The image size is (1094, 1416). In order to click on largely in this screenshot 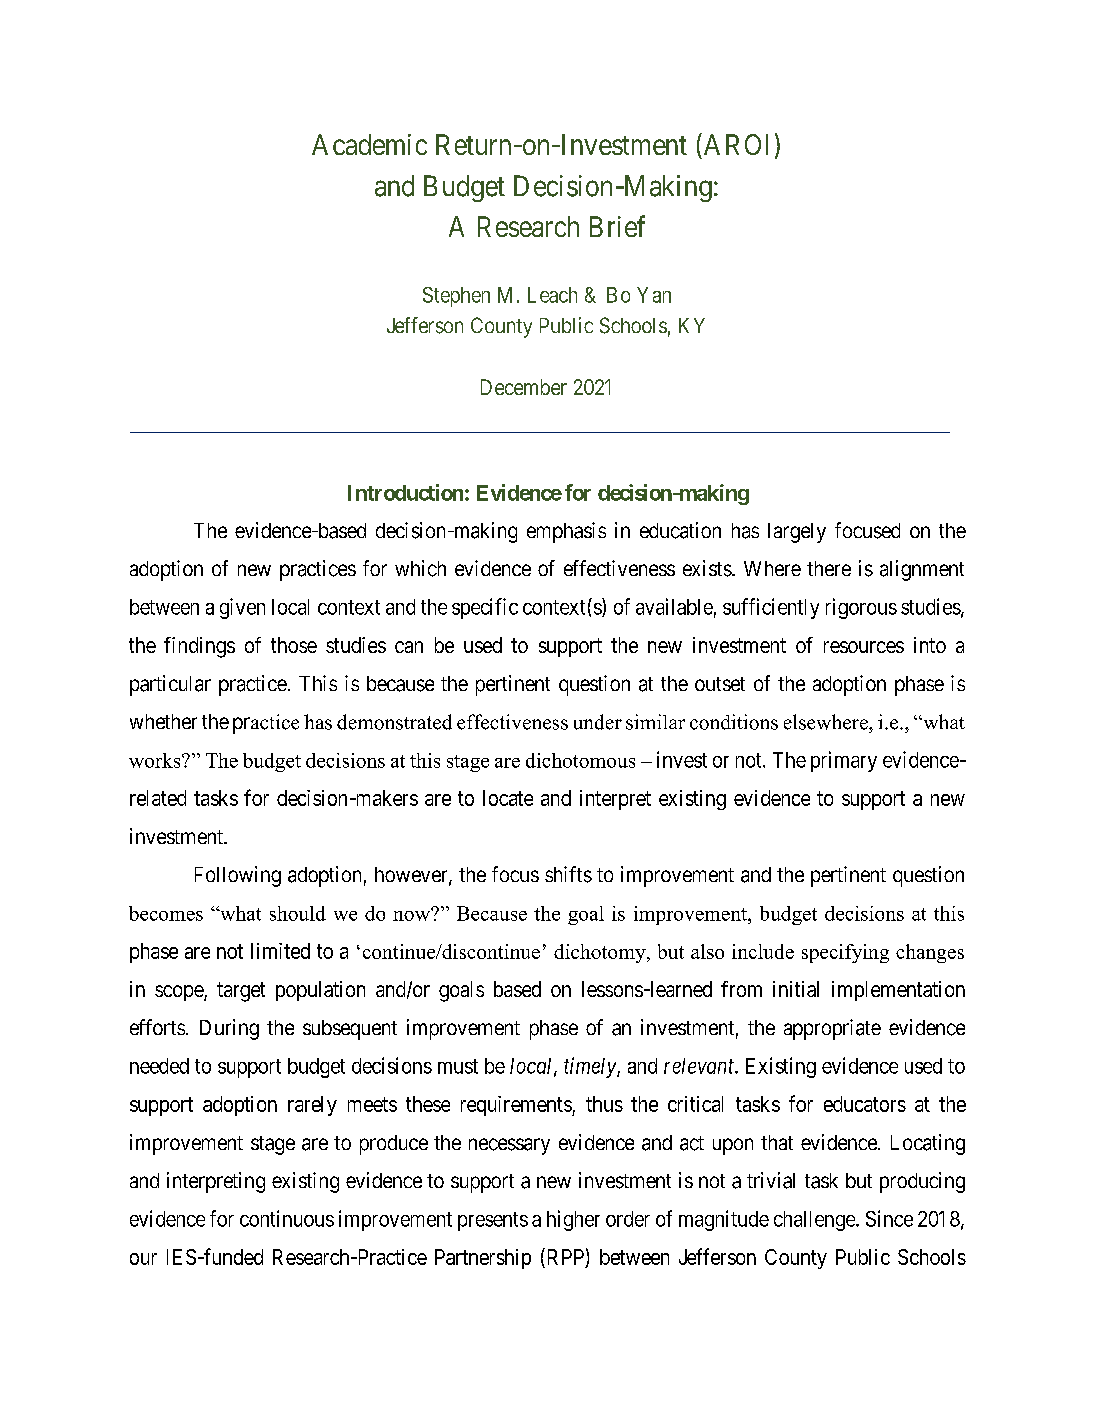, I will do `click(797, 533)`.
